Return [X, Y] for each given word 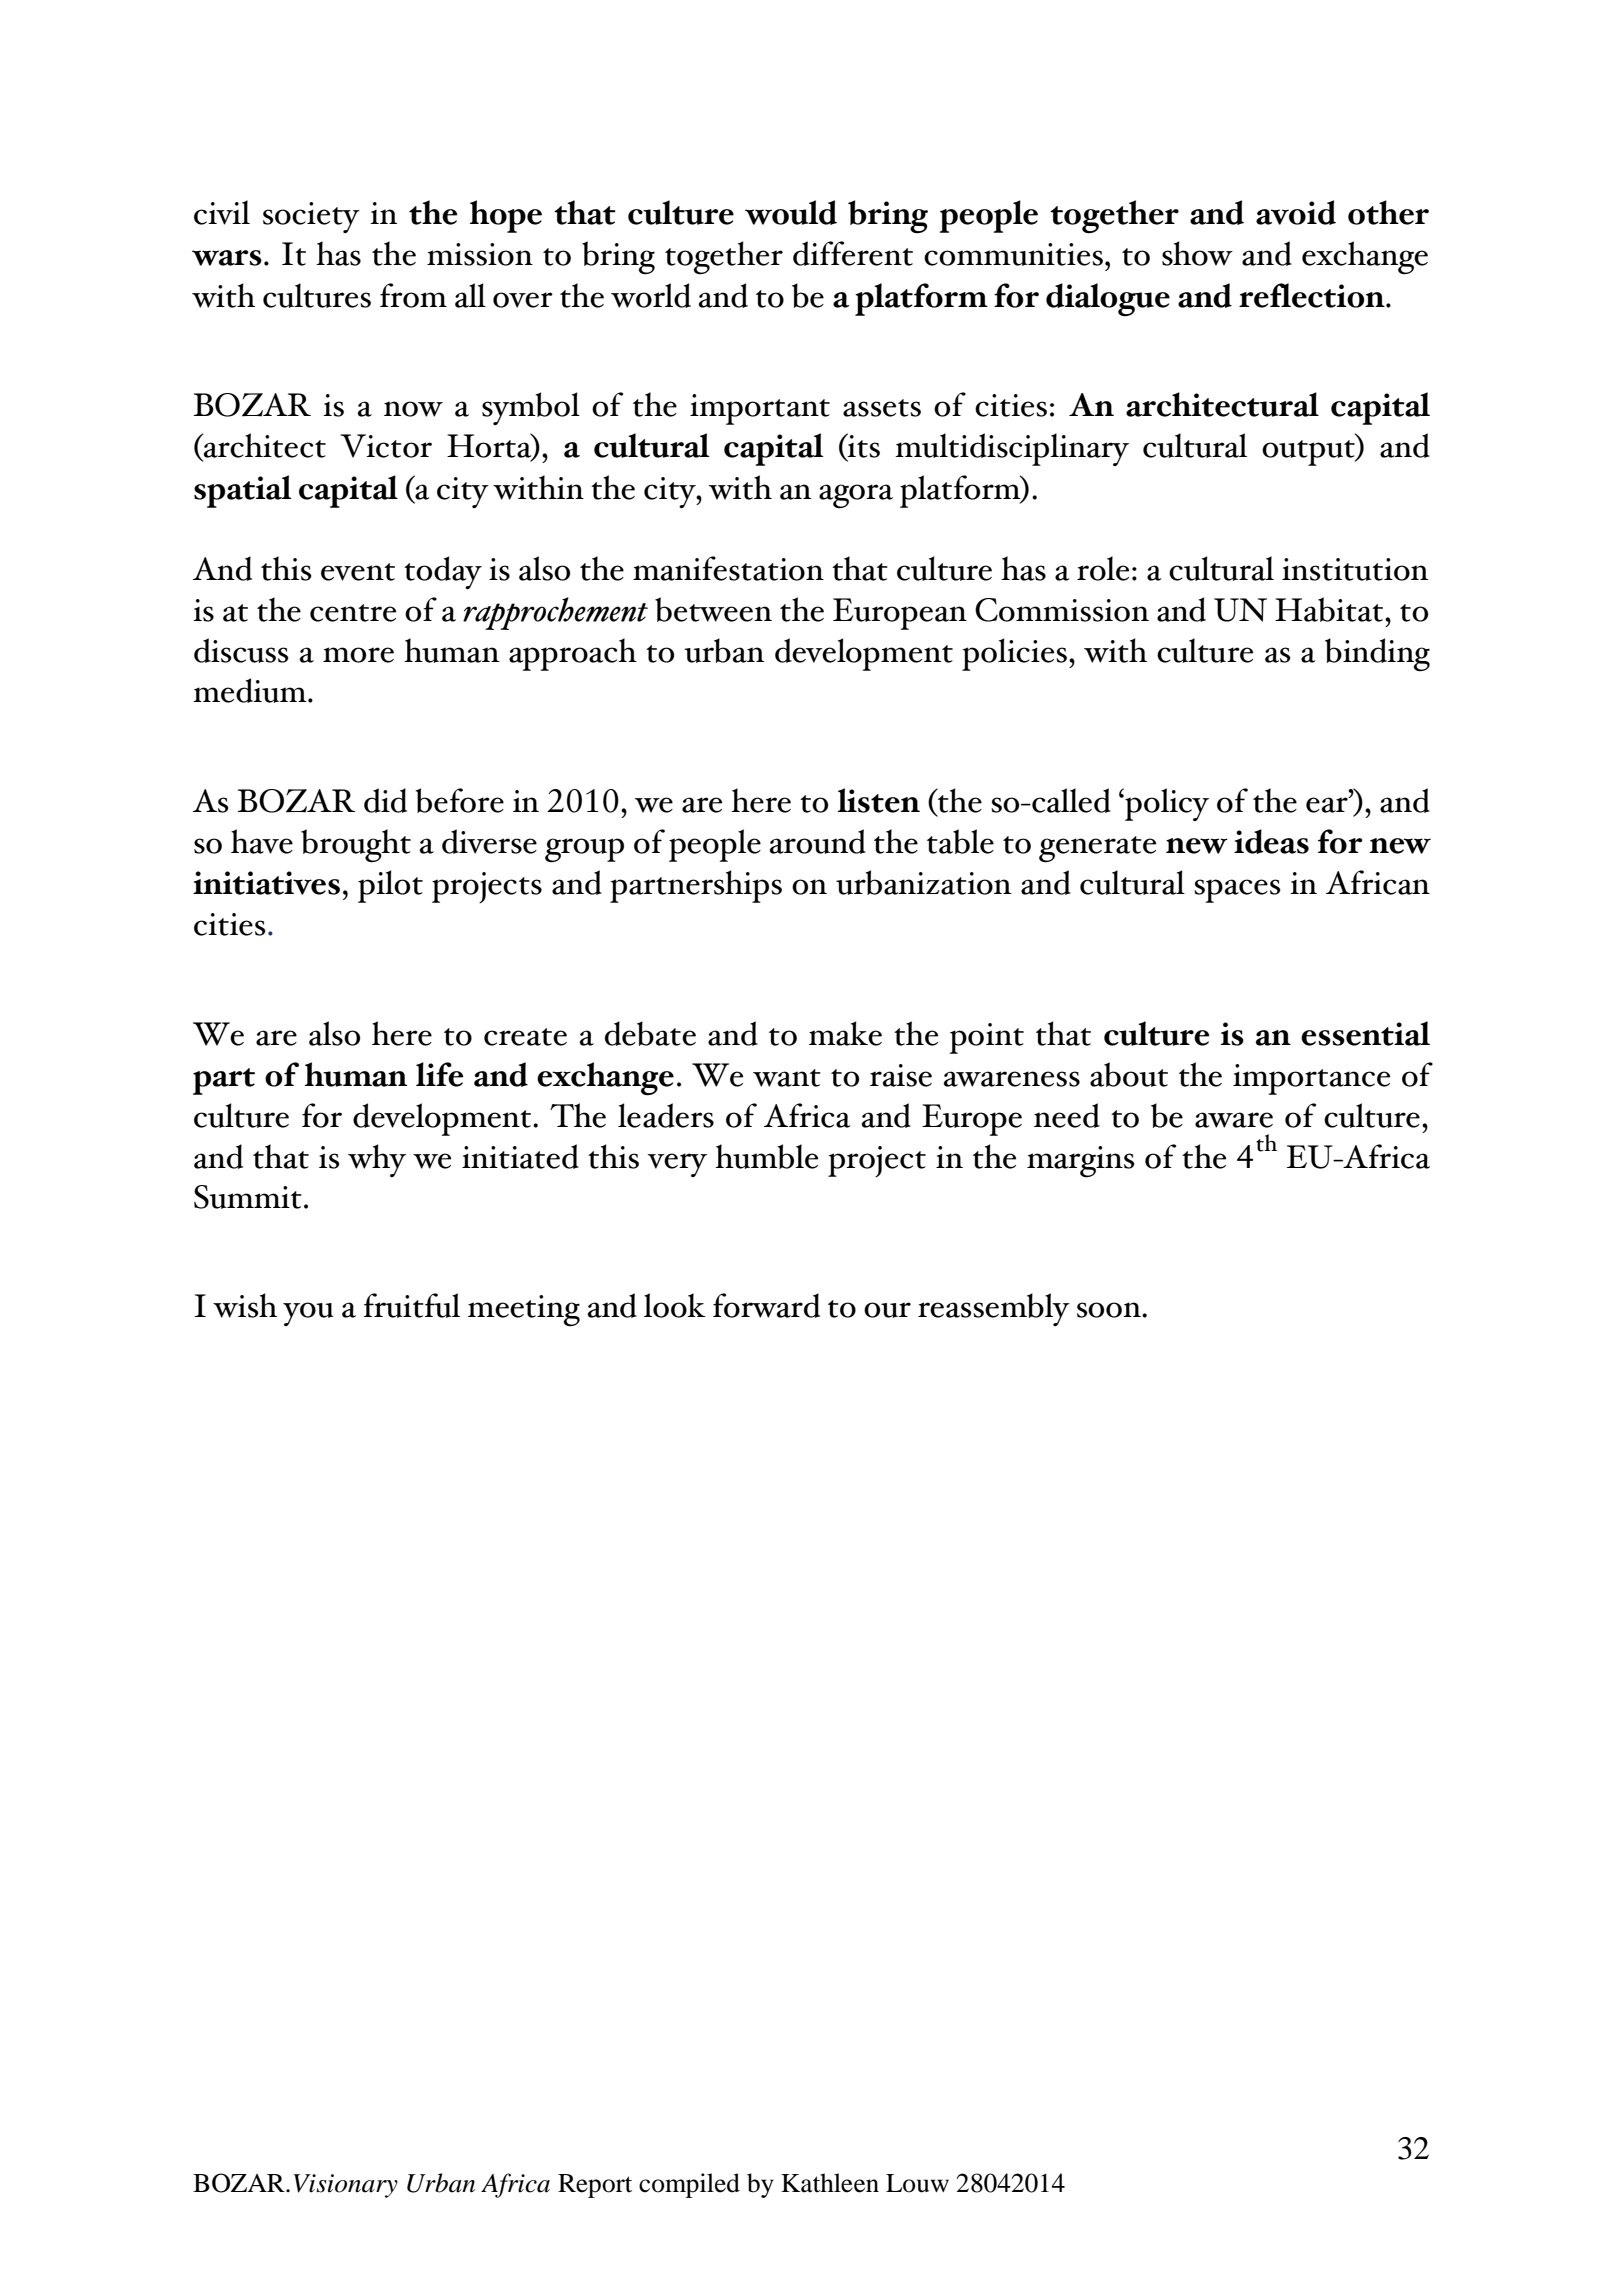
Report [595, 2186]
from [413, 295]
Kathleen [830, 2183]
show [1197, 253]
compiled [689, 2185]
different [853, 253]
